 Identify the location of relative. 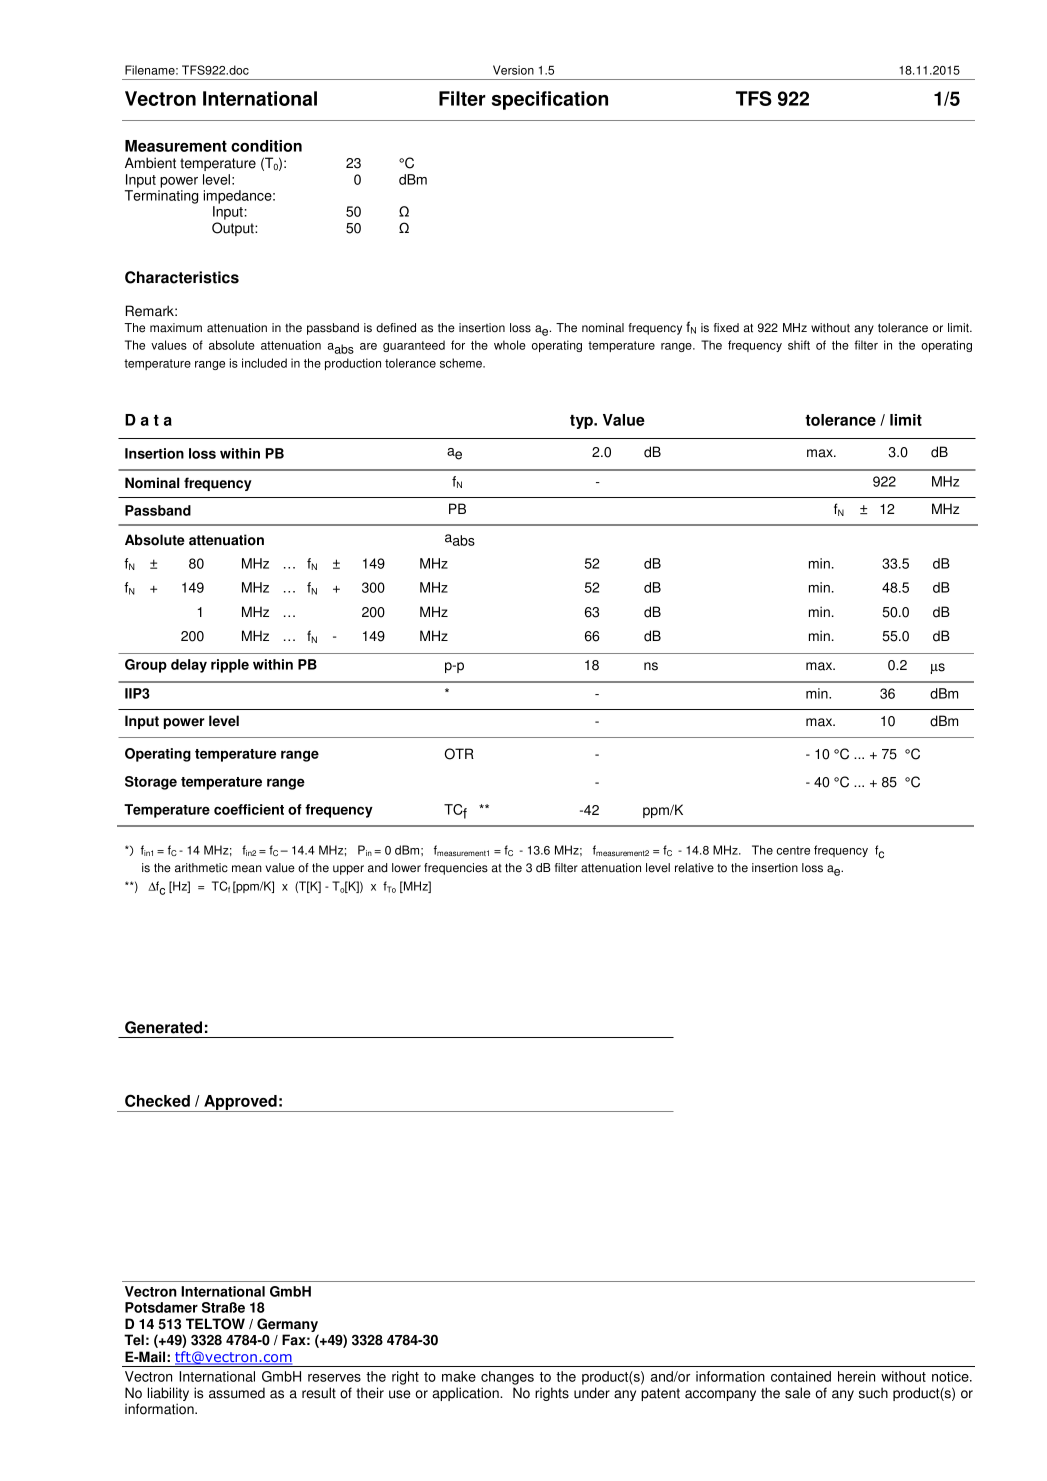
(694, 868).
